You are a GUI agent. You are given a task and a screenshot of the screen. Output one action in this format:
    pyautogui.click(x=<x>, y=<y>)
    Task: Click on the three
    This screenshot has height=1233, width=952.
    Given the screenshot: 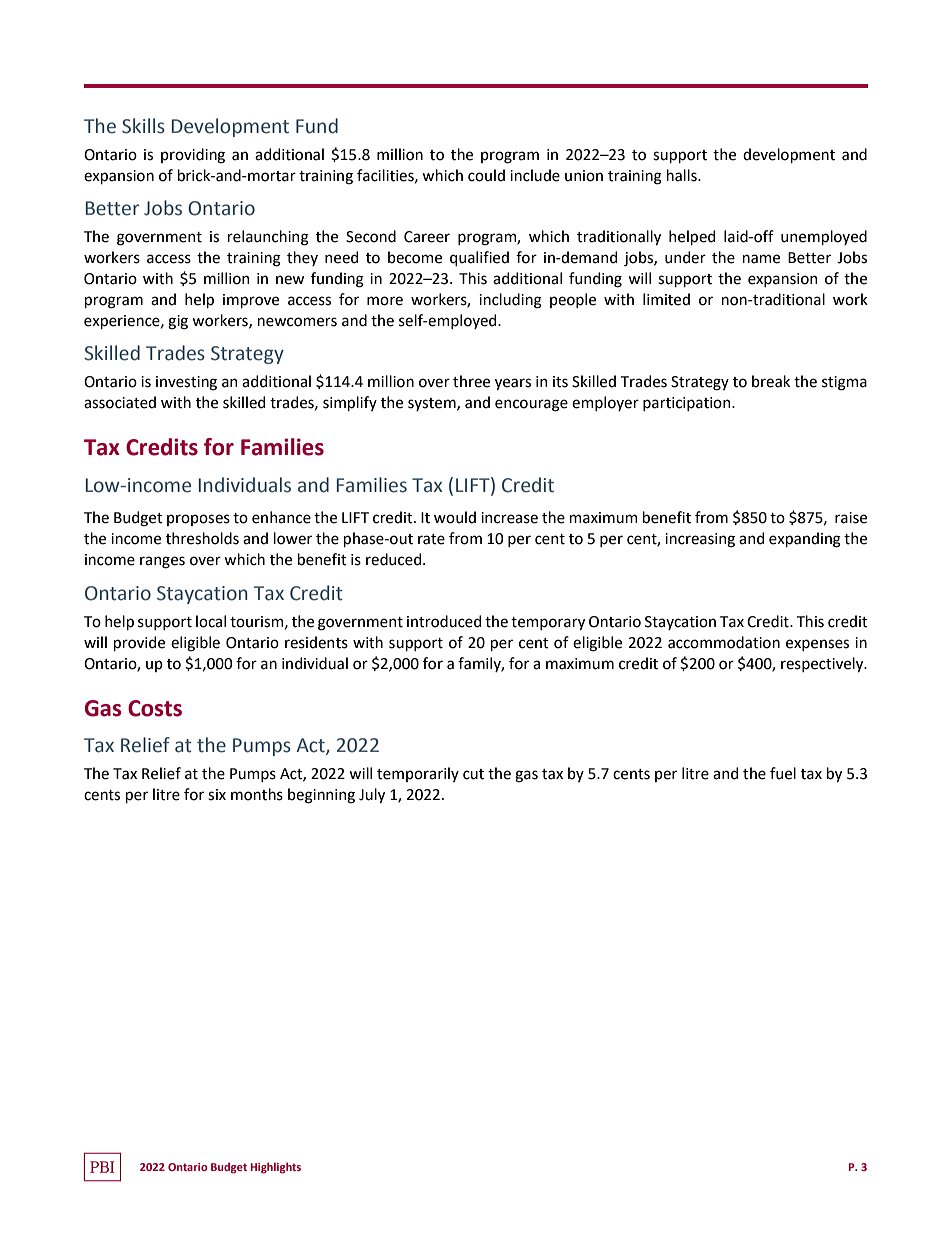 What is the action you would take?
    pyautogui.click(x=471, y=381)
